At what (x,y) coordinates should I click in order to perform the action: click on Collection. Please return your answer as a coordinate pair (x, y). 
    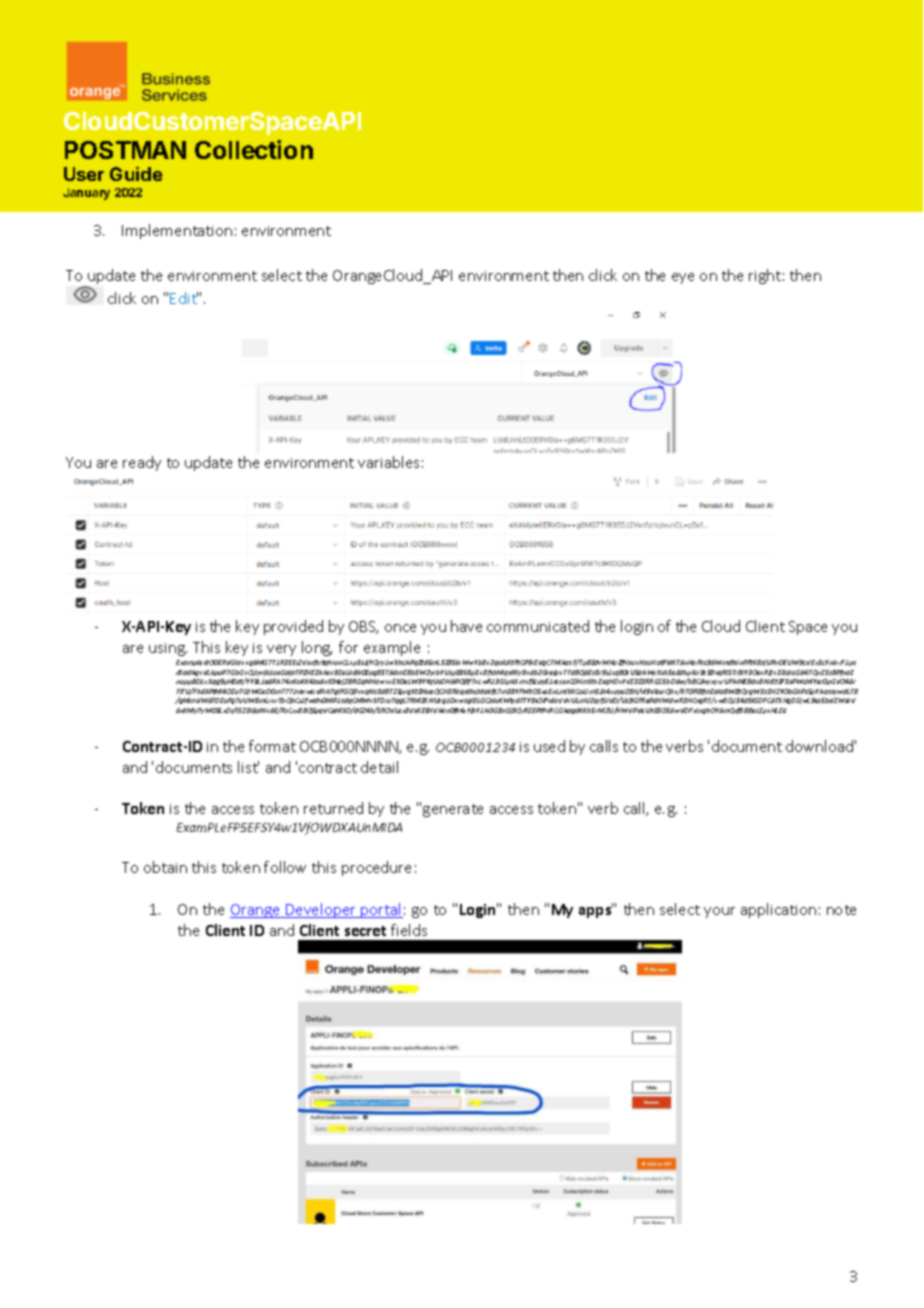
    Looking at the image, I should click on (254, 149).
